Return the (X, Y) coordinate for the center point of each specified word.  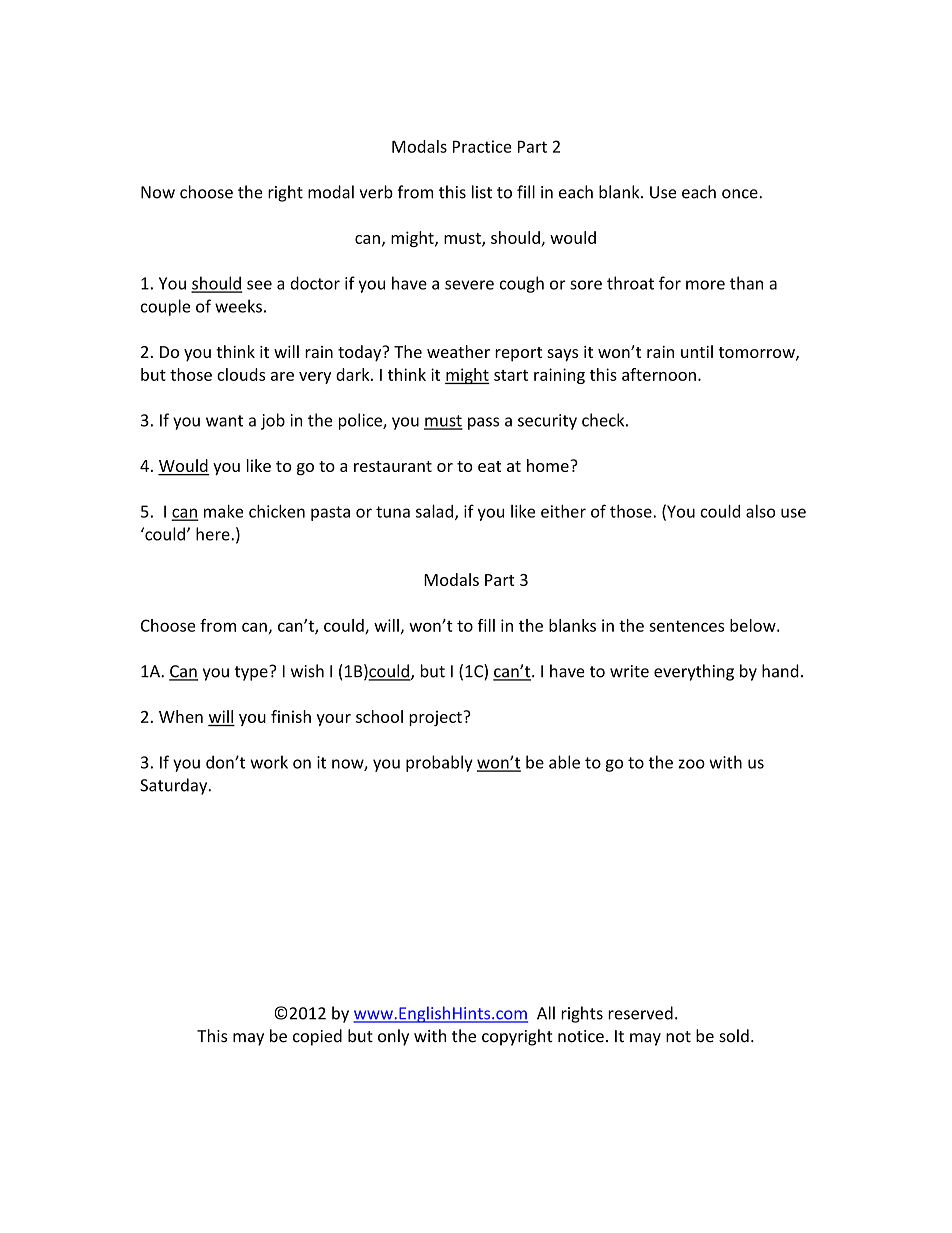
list (482, 192)
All (546, 1013)
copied (317, 1037)
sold (734, 1036)
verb (376, 192)
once (741, 194)
